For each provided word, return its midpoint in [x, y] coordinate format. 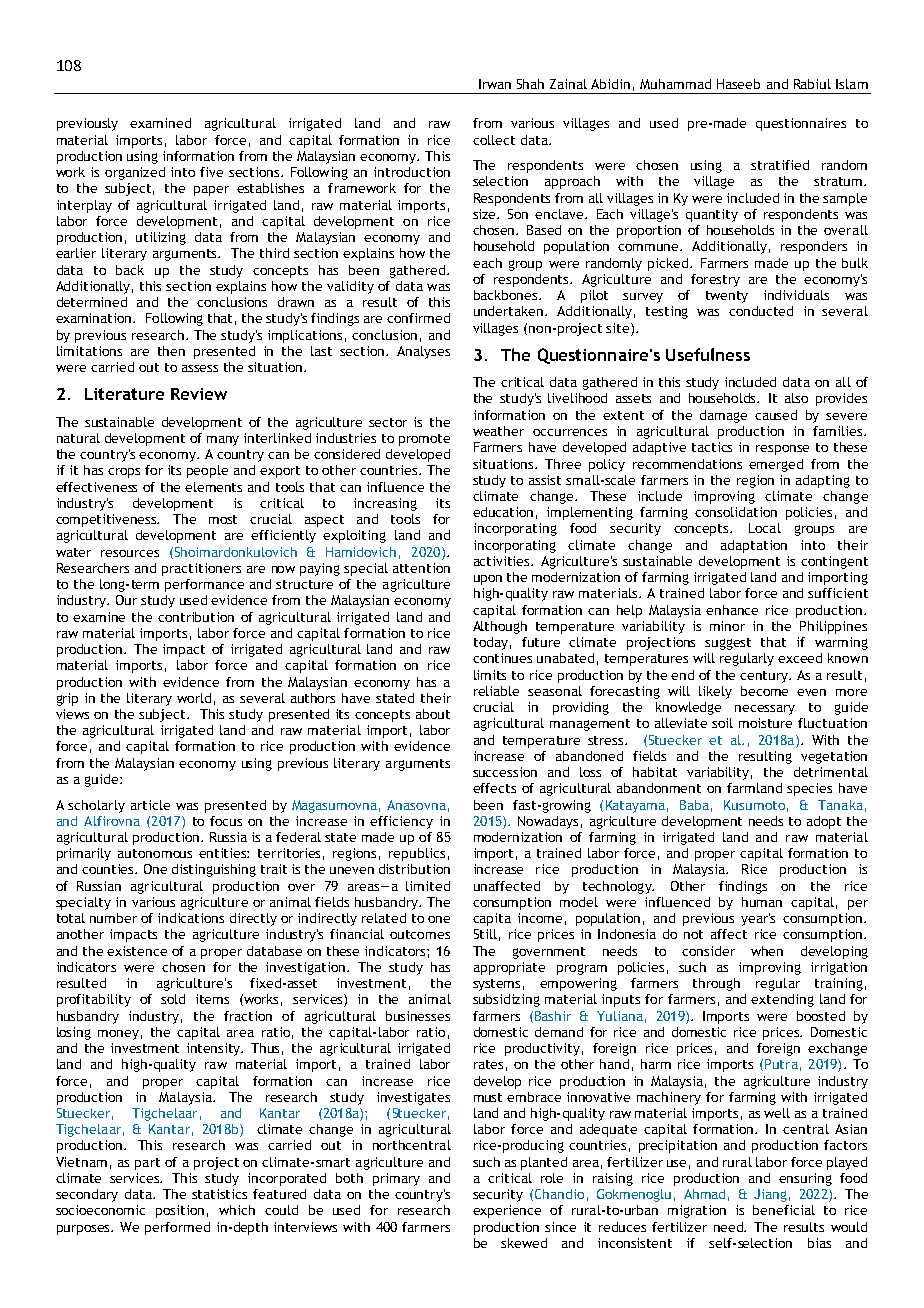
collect [494, 140]
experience [507, 1211]
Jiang [770, 1195]
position [180, 1211]
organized [135, 173]
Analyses [423, 352]
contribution [196, 617]
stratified [780, 165]
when [767, 951]
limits [490, 675]
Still [485, 934]
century [765, 677]
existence [137, 951]
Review [199, 394]
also [796, 398]
